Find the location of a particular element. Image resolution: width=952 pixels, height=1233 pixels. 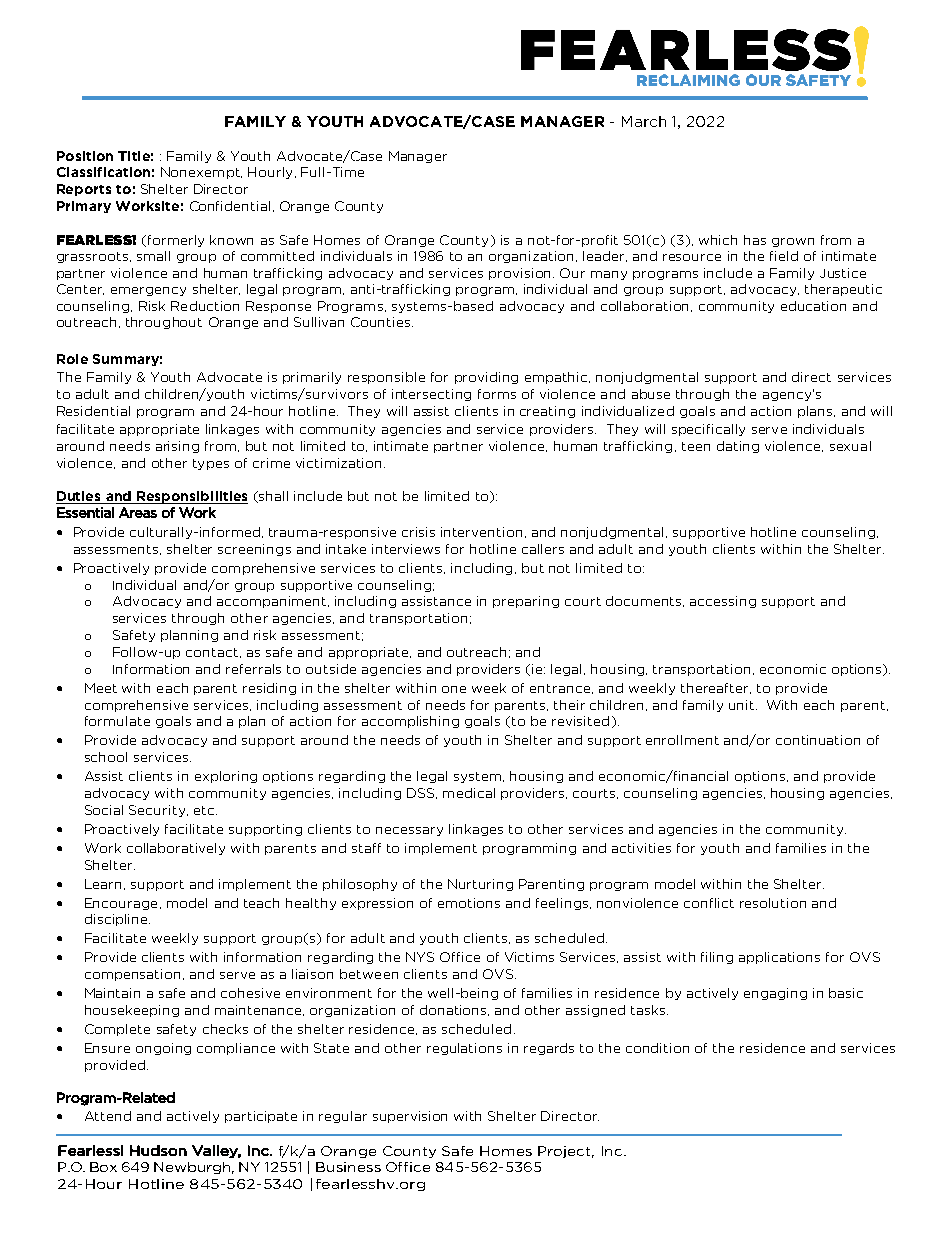

Responsibilities is located at coordinates (191, 497).
